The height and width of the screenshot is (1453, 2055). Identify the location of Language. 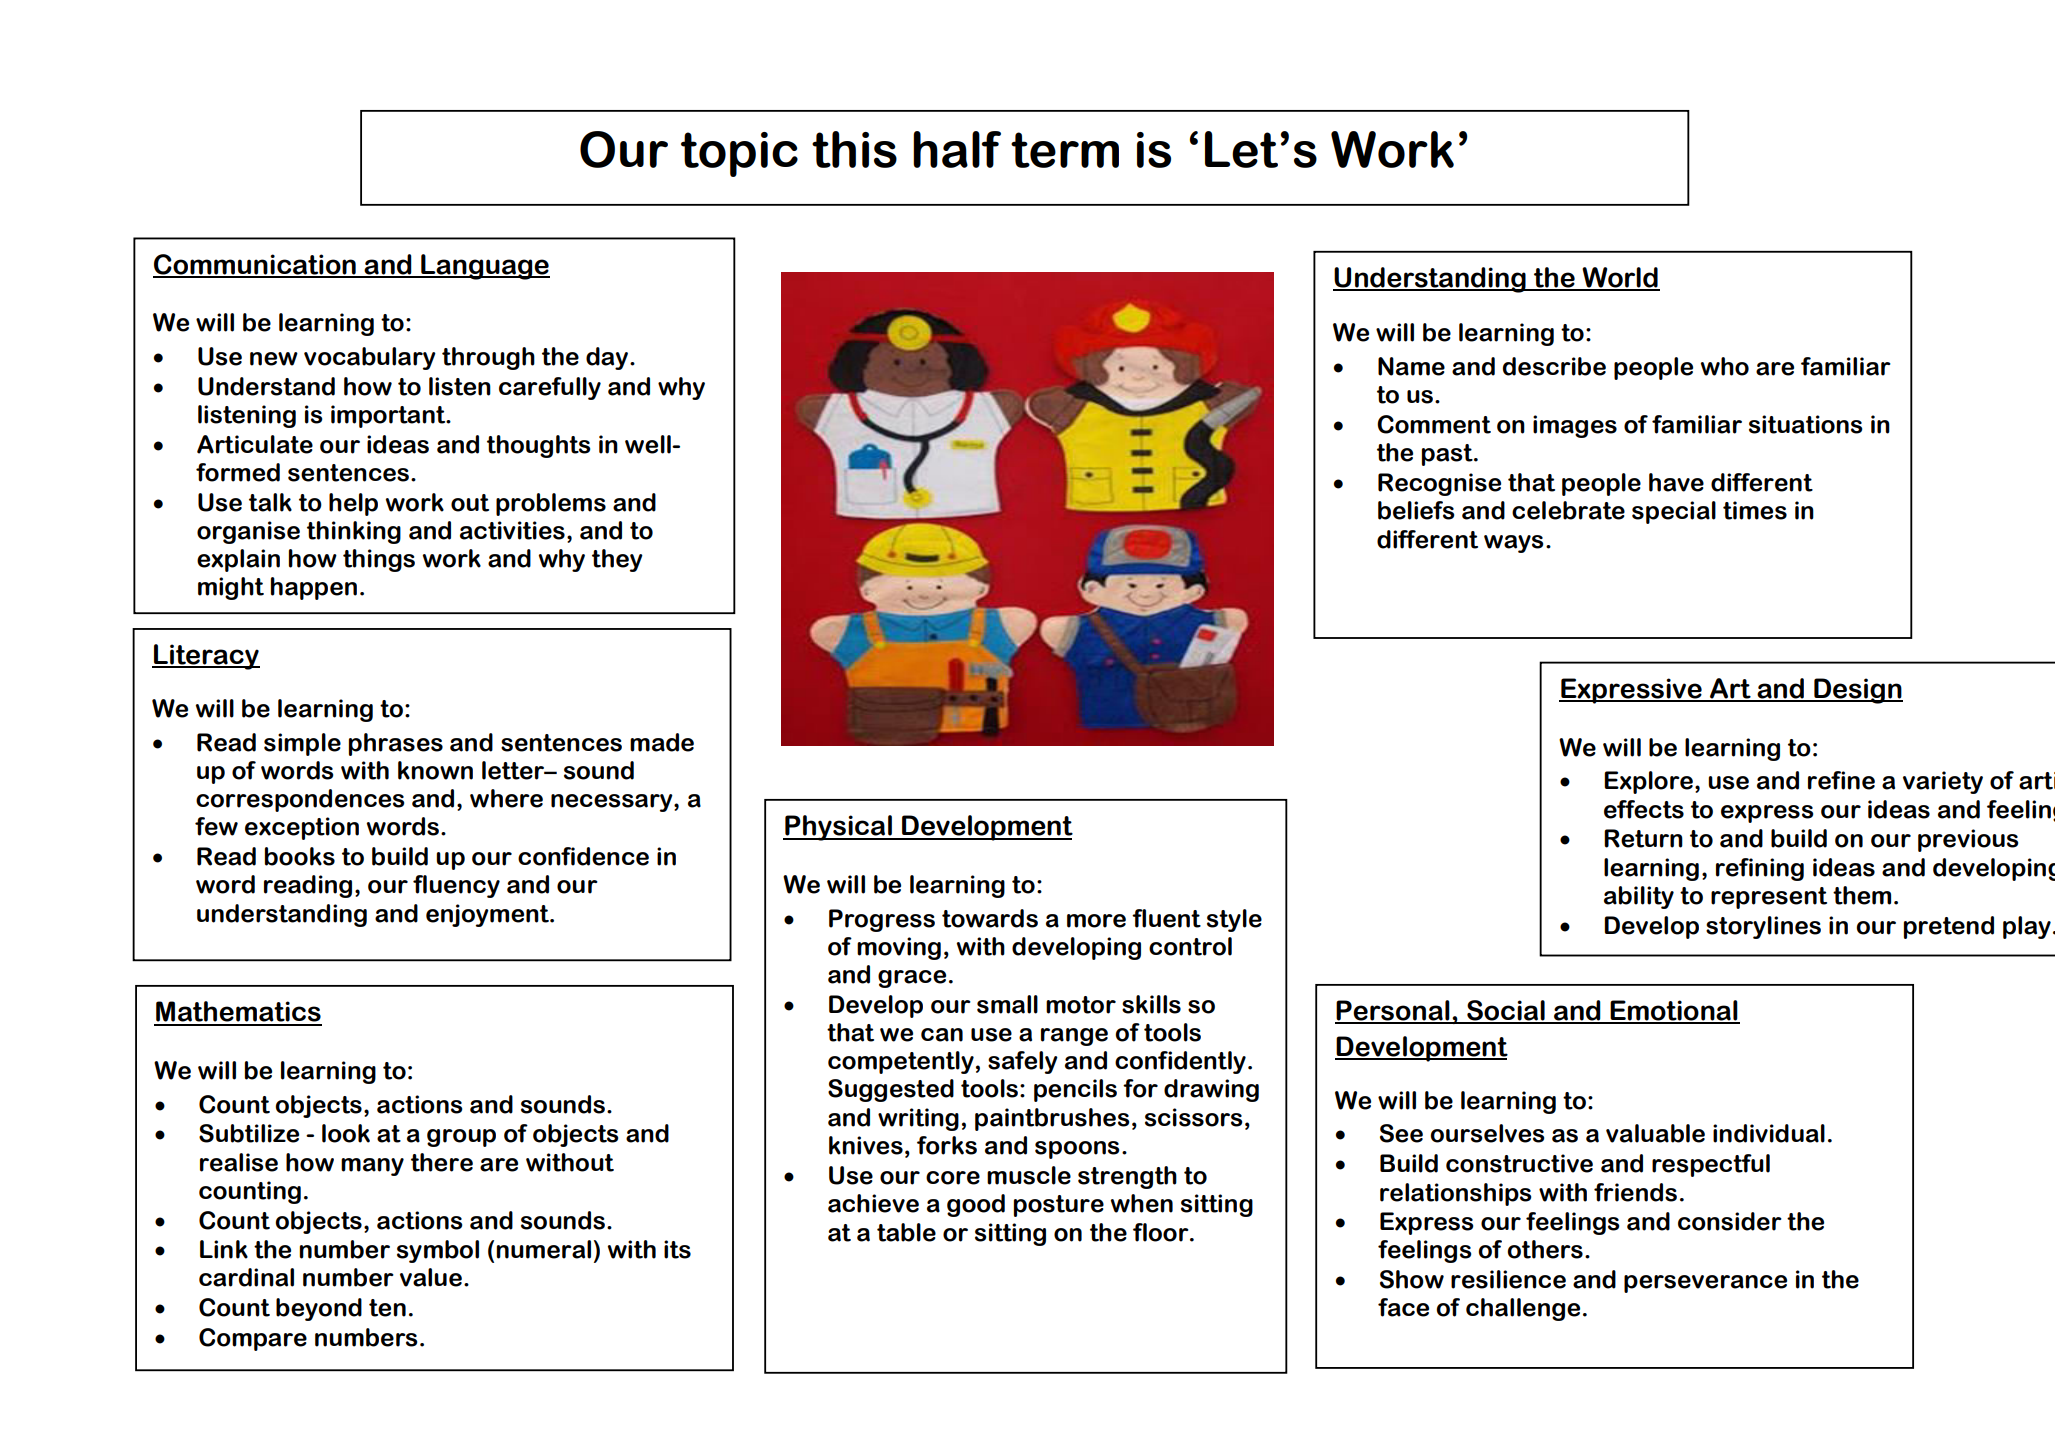
(484, 267).
